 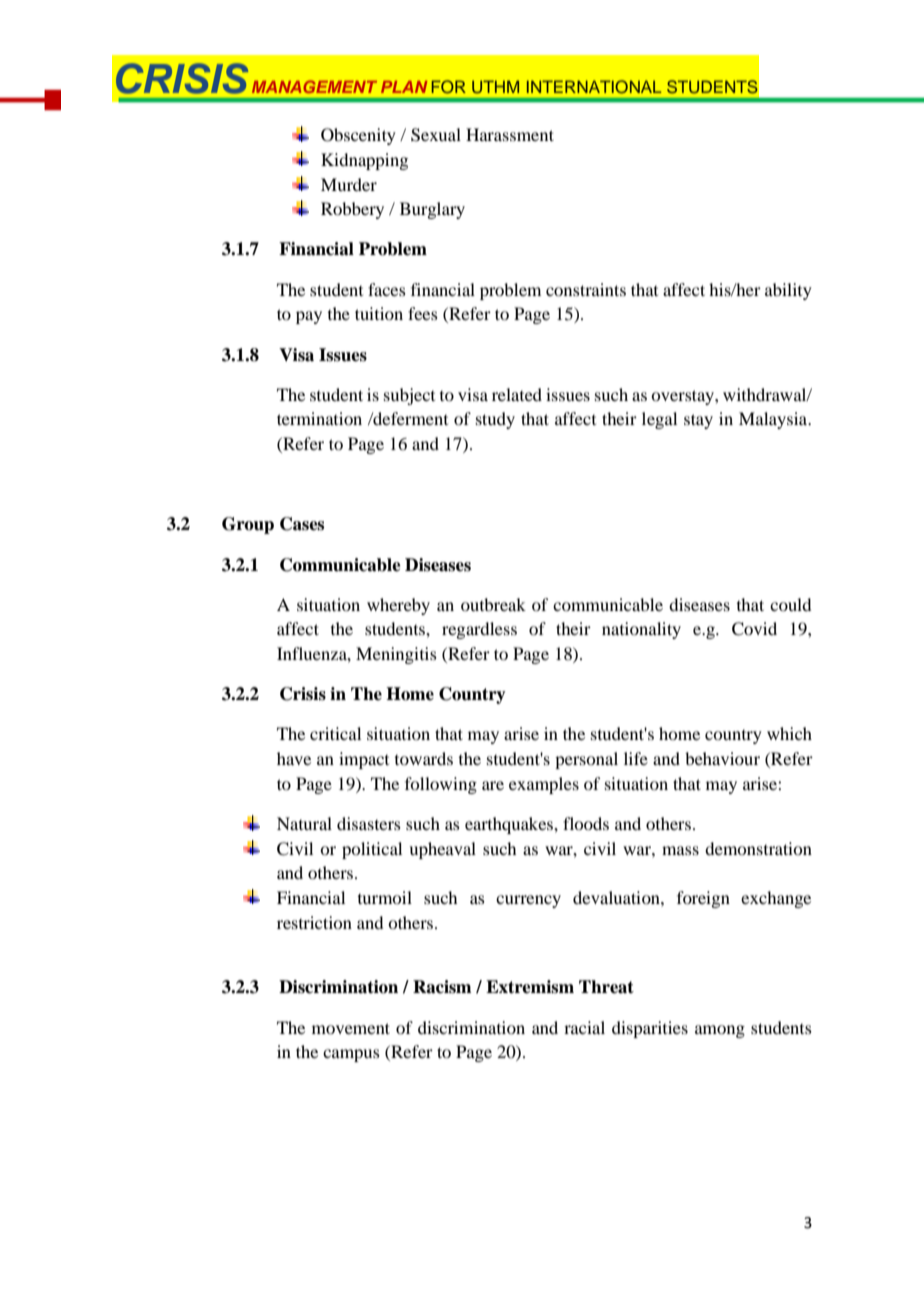 What do you see at coordinates (335, 733) in the image?
I see `critical` at bounding box center [335, 733].
